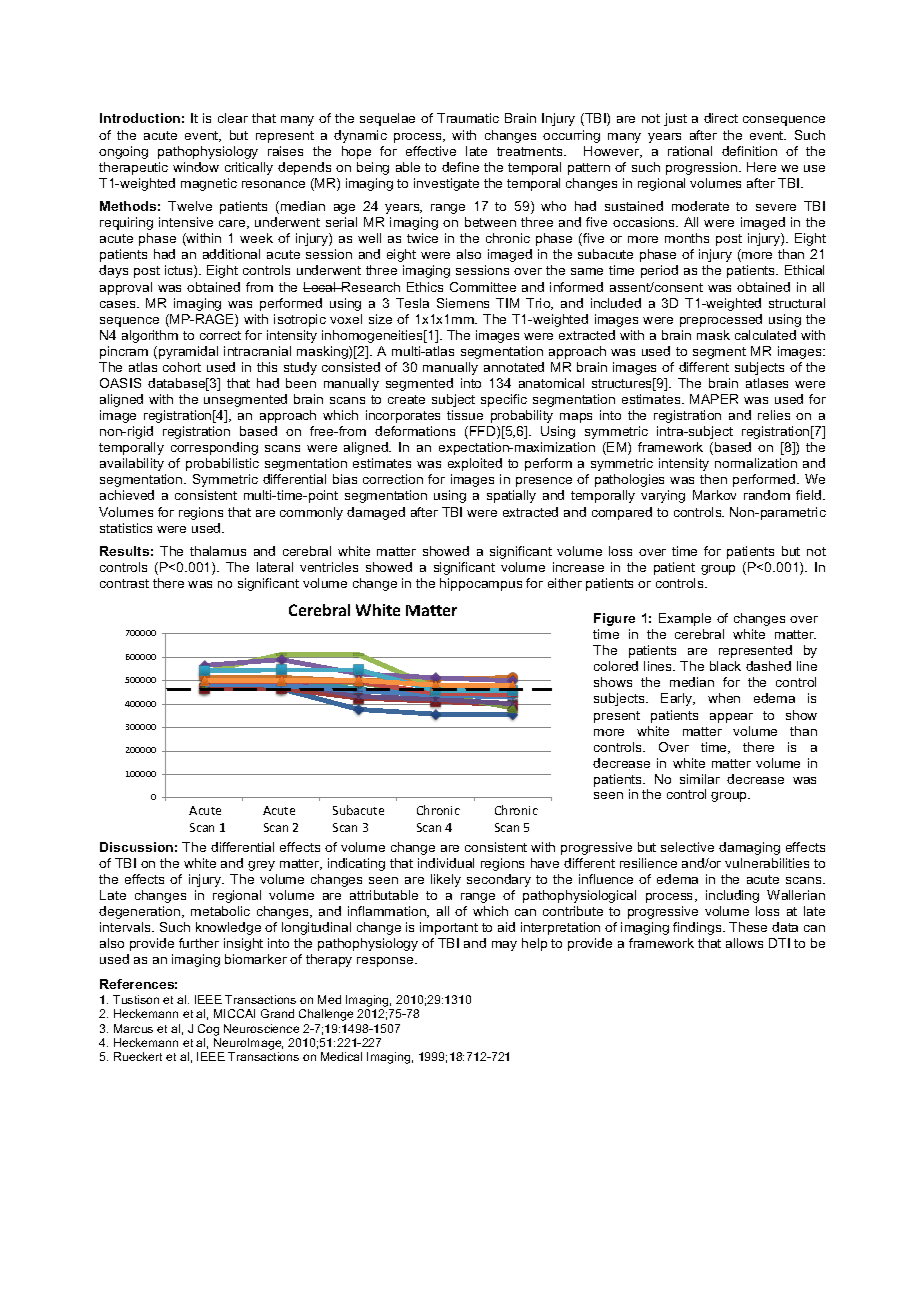 The image size is (924, 1308). What do you see at coordinates (386, 962) in the screenshot?
I see `response` at bounding box center [386, 962].
